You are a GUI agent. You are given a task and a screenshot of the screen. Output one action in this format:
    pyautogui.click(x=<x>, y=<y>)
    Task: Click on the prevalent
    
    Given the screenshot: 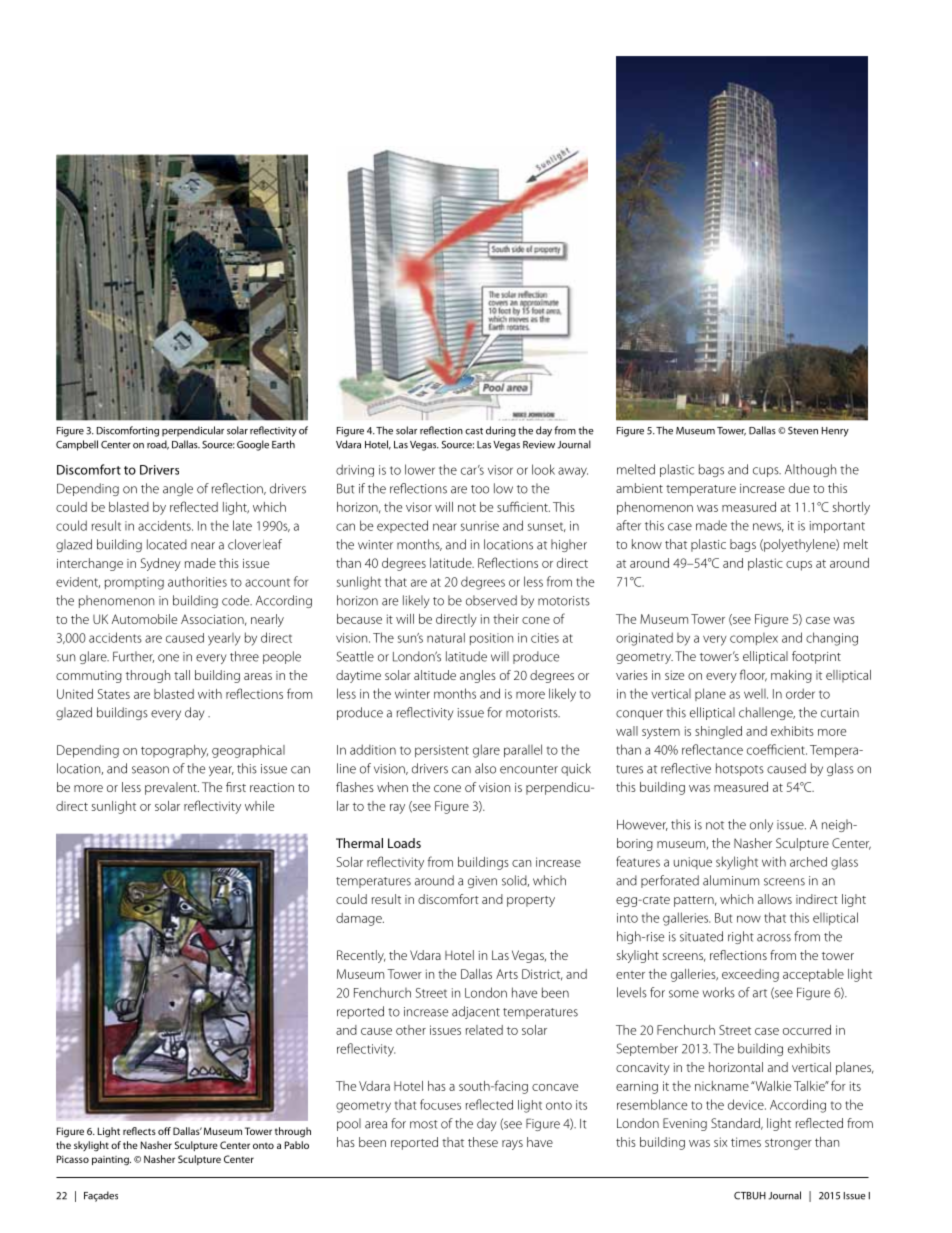 What is the action you would take?
    pyautogui.click(x=172, y=788)
